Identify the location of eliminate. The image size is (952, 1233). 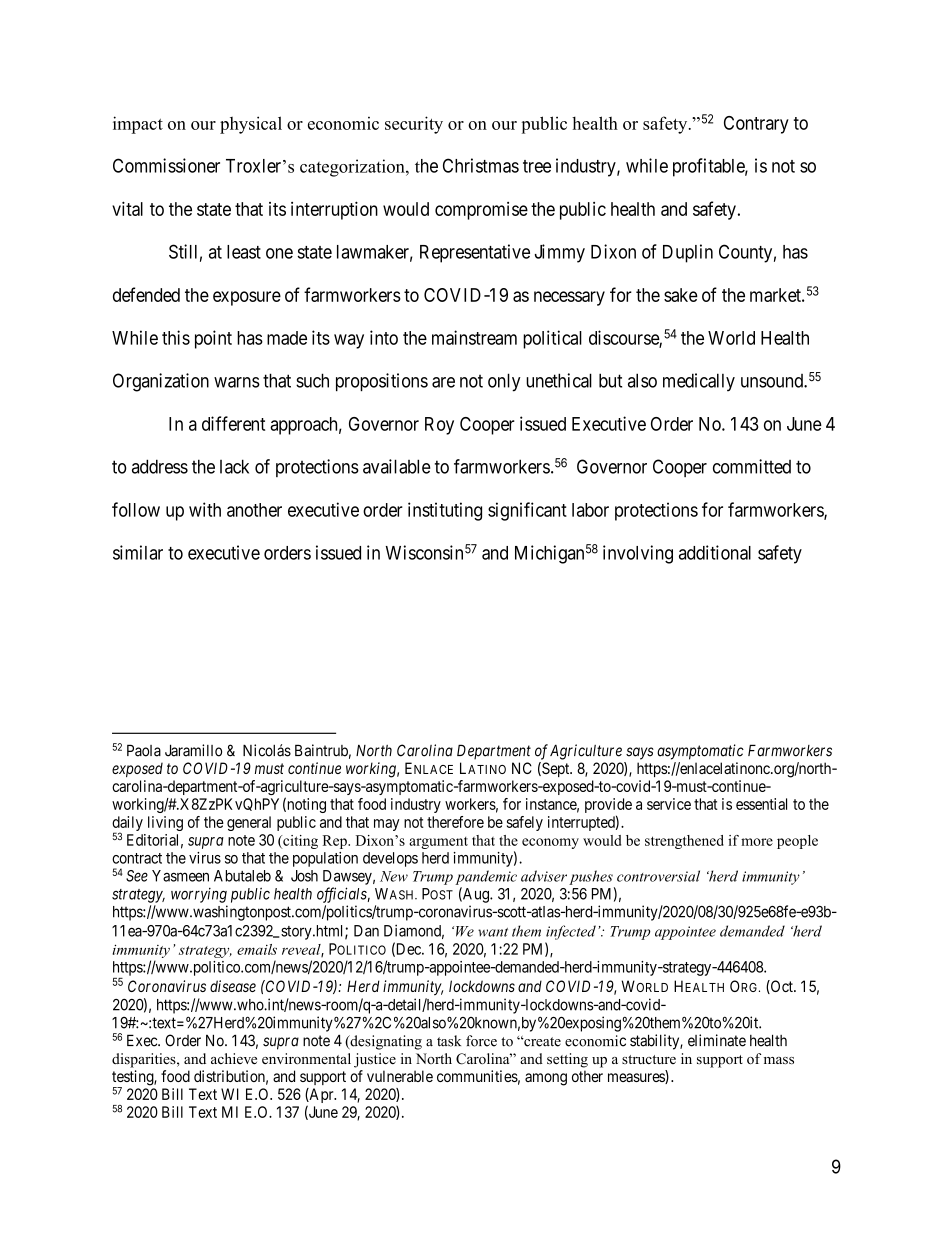
(717, 1040).
